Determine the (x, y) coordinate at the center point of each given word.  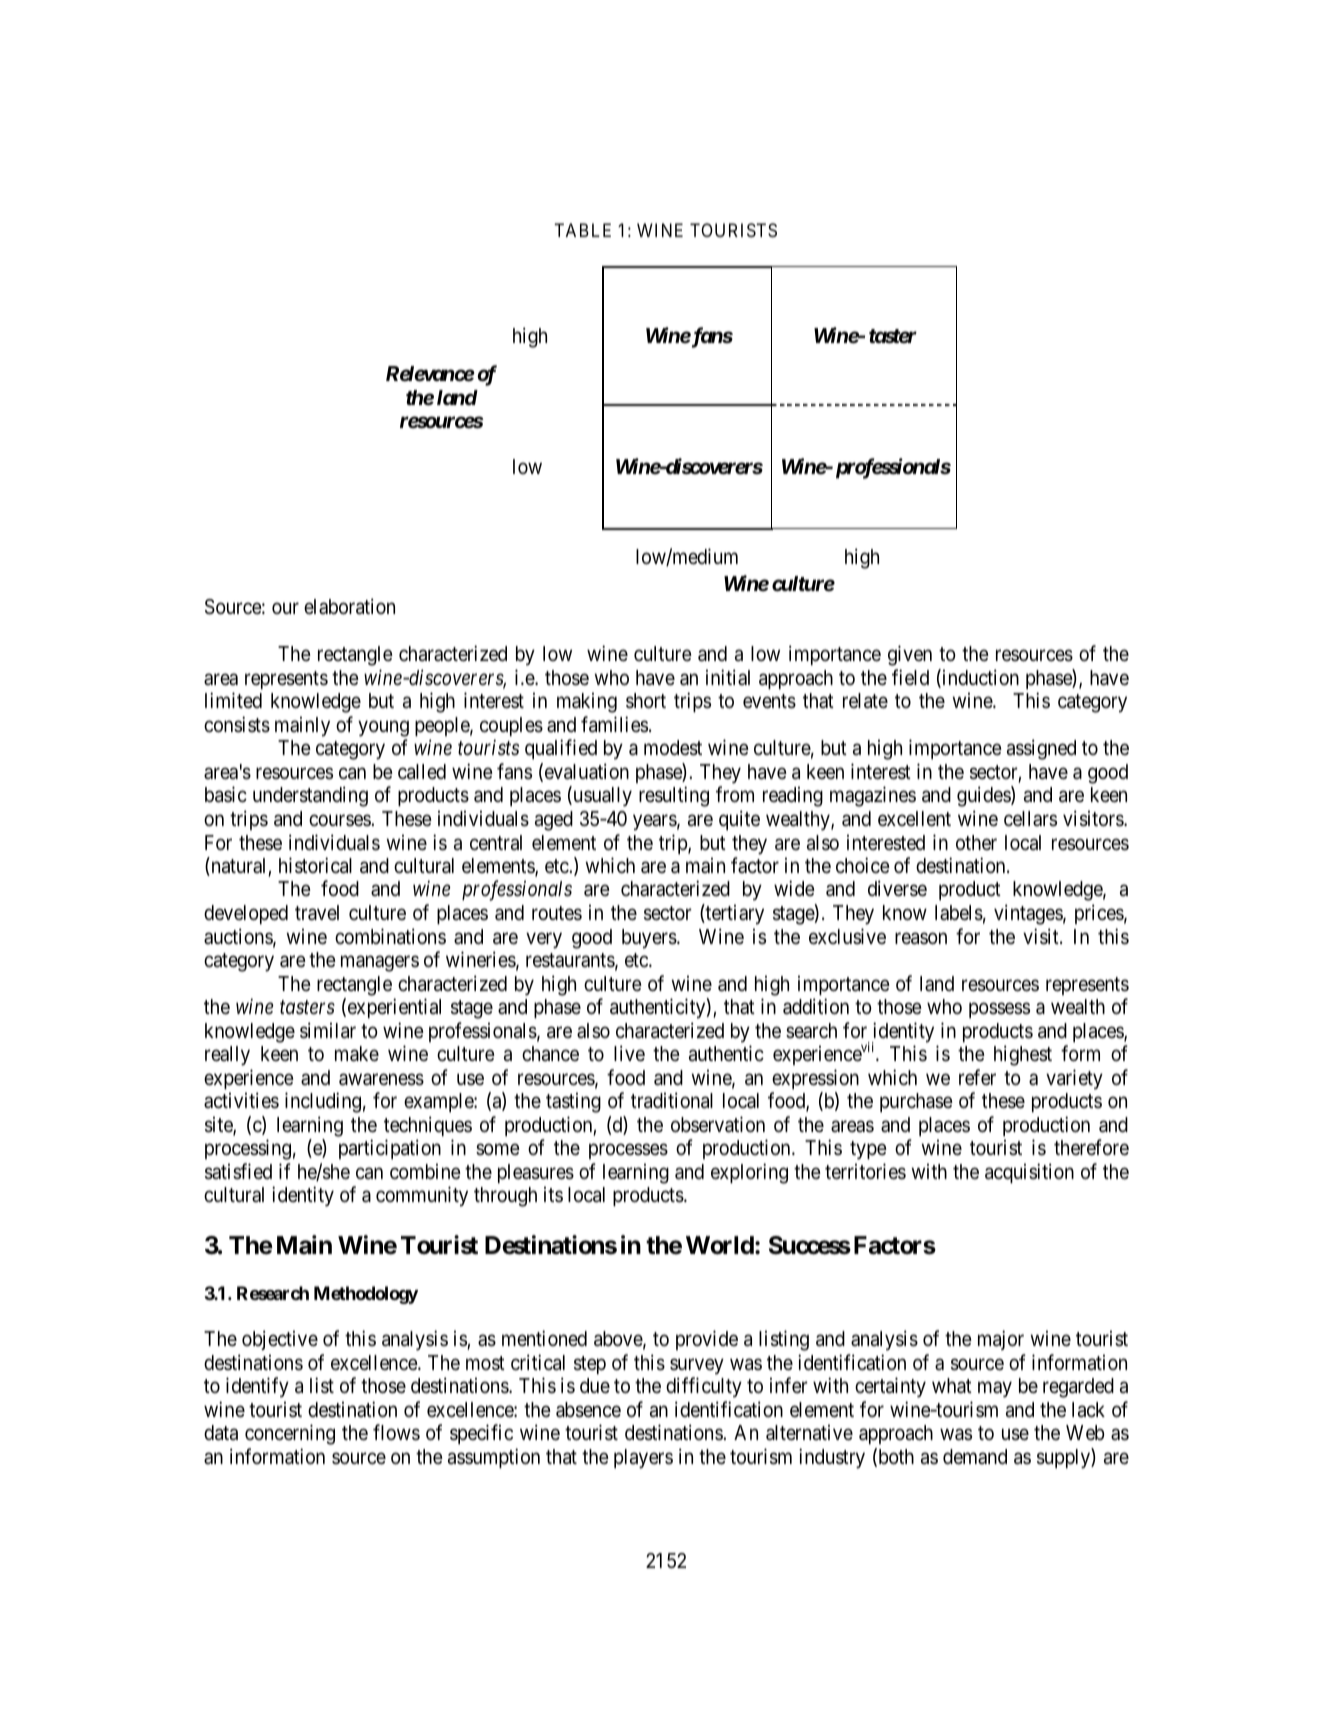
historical (315, 865)
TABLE (582, 230)
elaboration (349, 606)
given (910, 655)
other (976, 843)
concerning (290, 1434)
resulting (674, 796)
